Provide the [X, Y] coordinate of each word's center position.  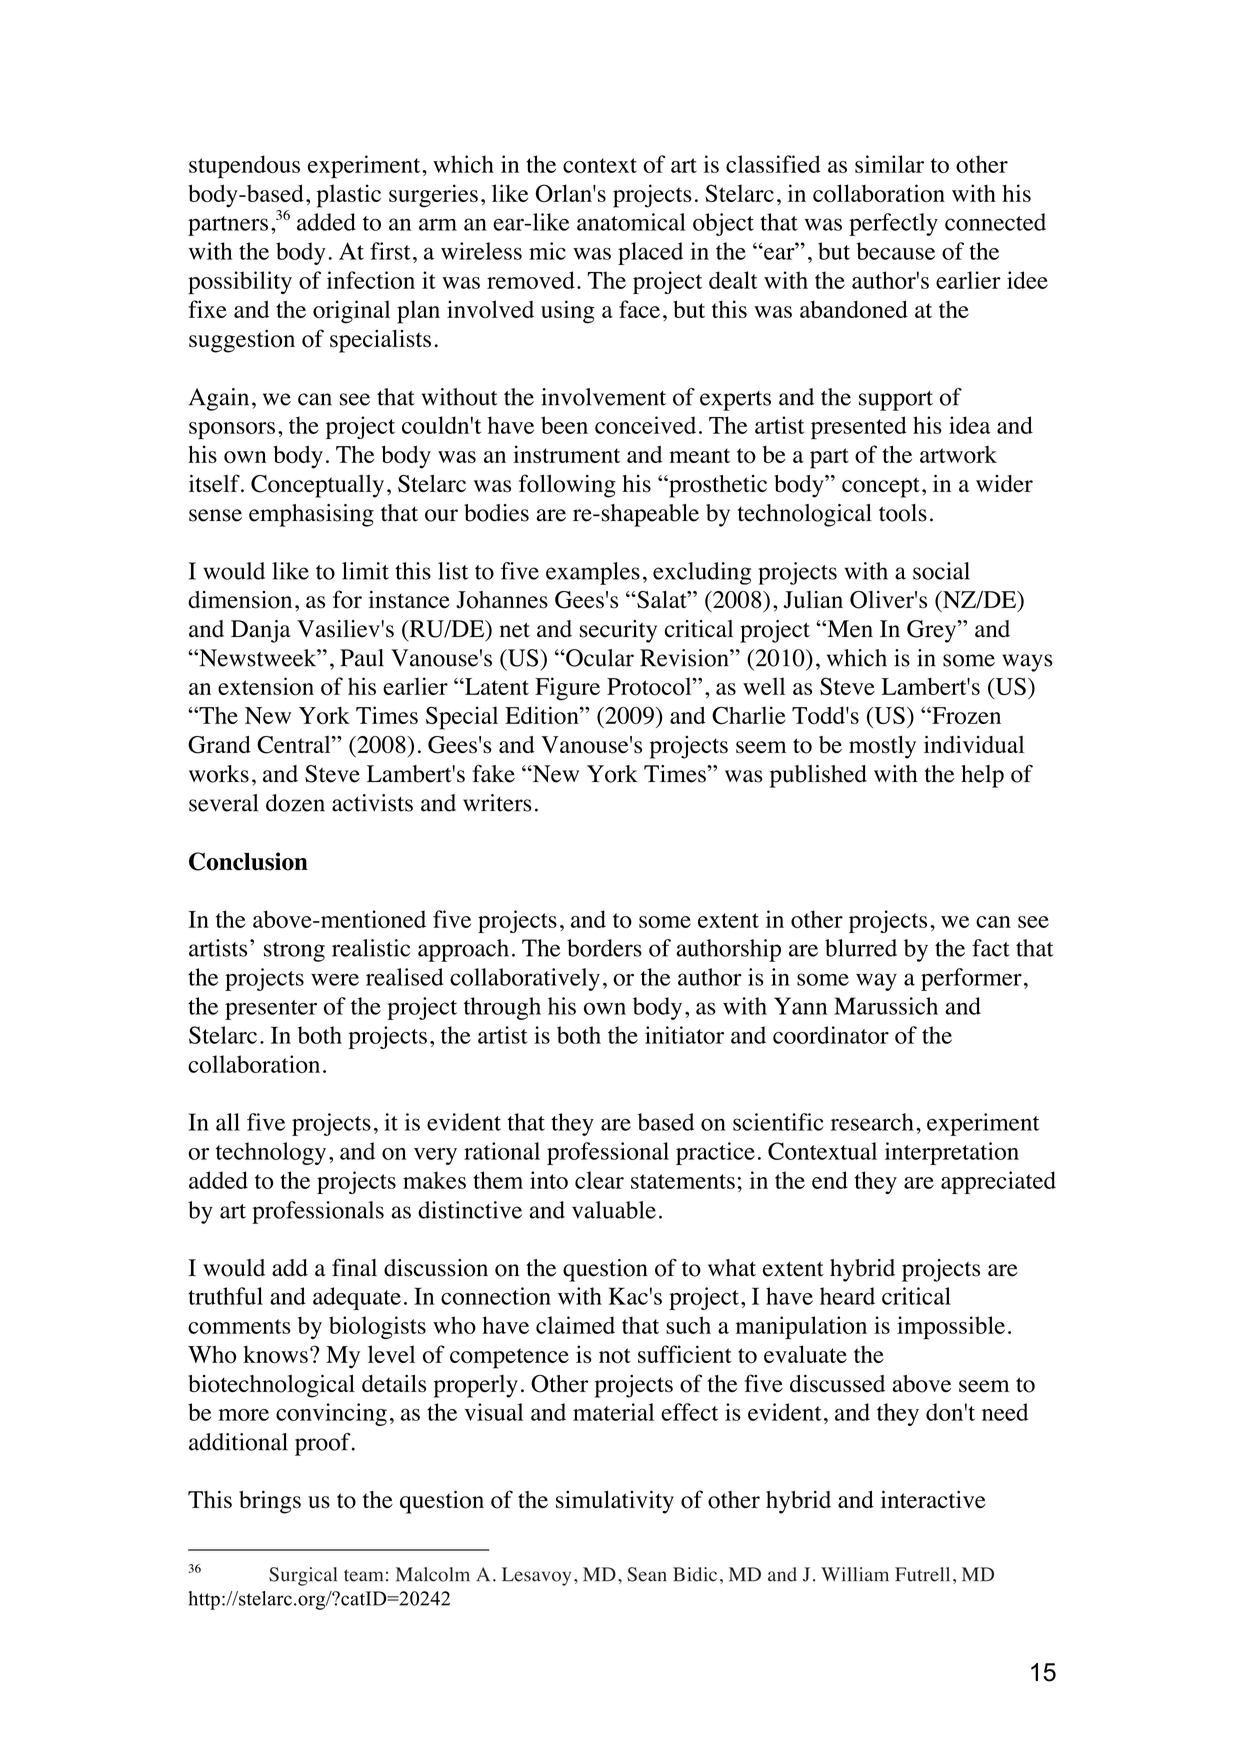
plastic [349, 196]
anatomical [631, 222]
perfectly [893, 224]
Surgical [303, 1576]
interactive [933, 1499]
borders [604, 948]
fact [991, 948]
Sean [647, 1574]
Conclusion [248, 861]
